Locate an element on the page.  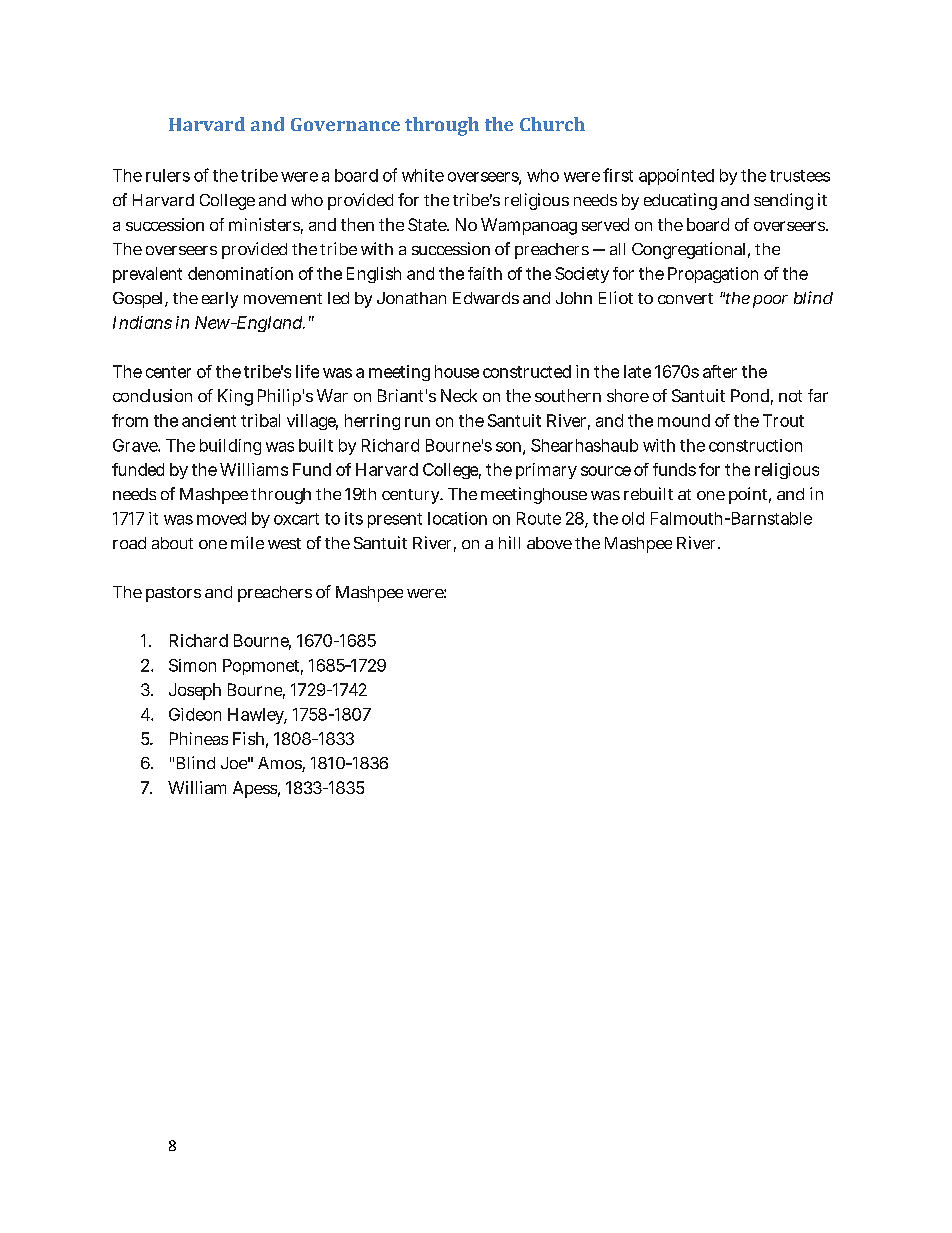
Gideon is located at coordinates (195, 714).
